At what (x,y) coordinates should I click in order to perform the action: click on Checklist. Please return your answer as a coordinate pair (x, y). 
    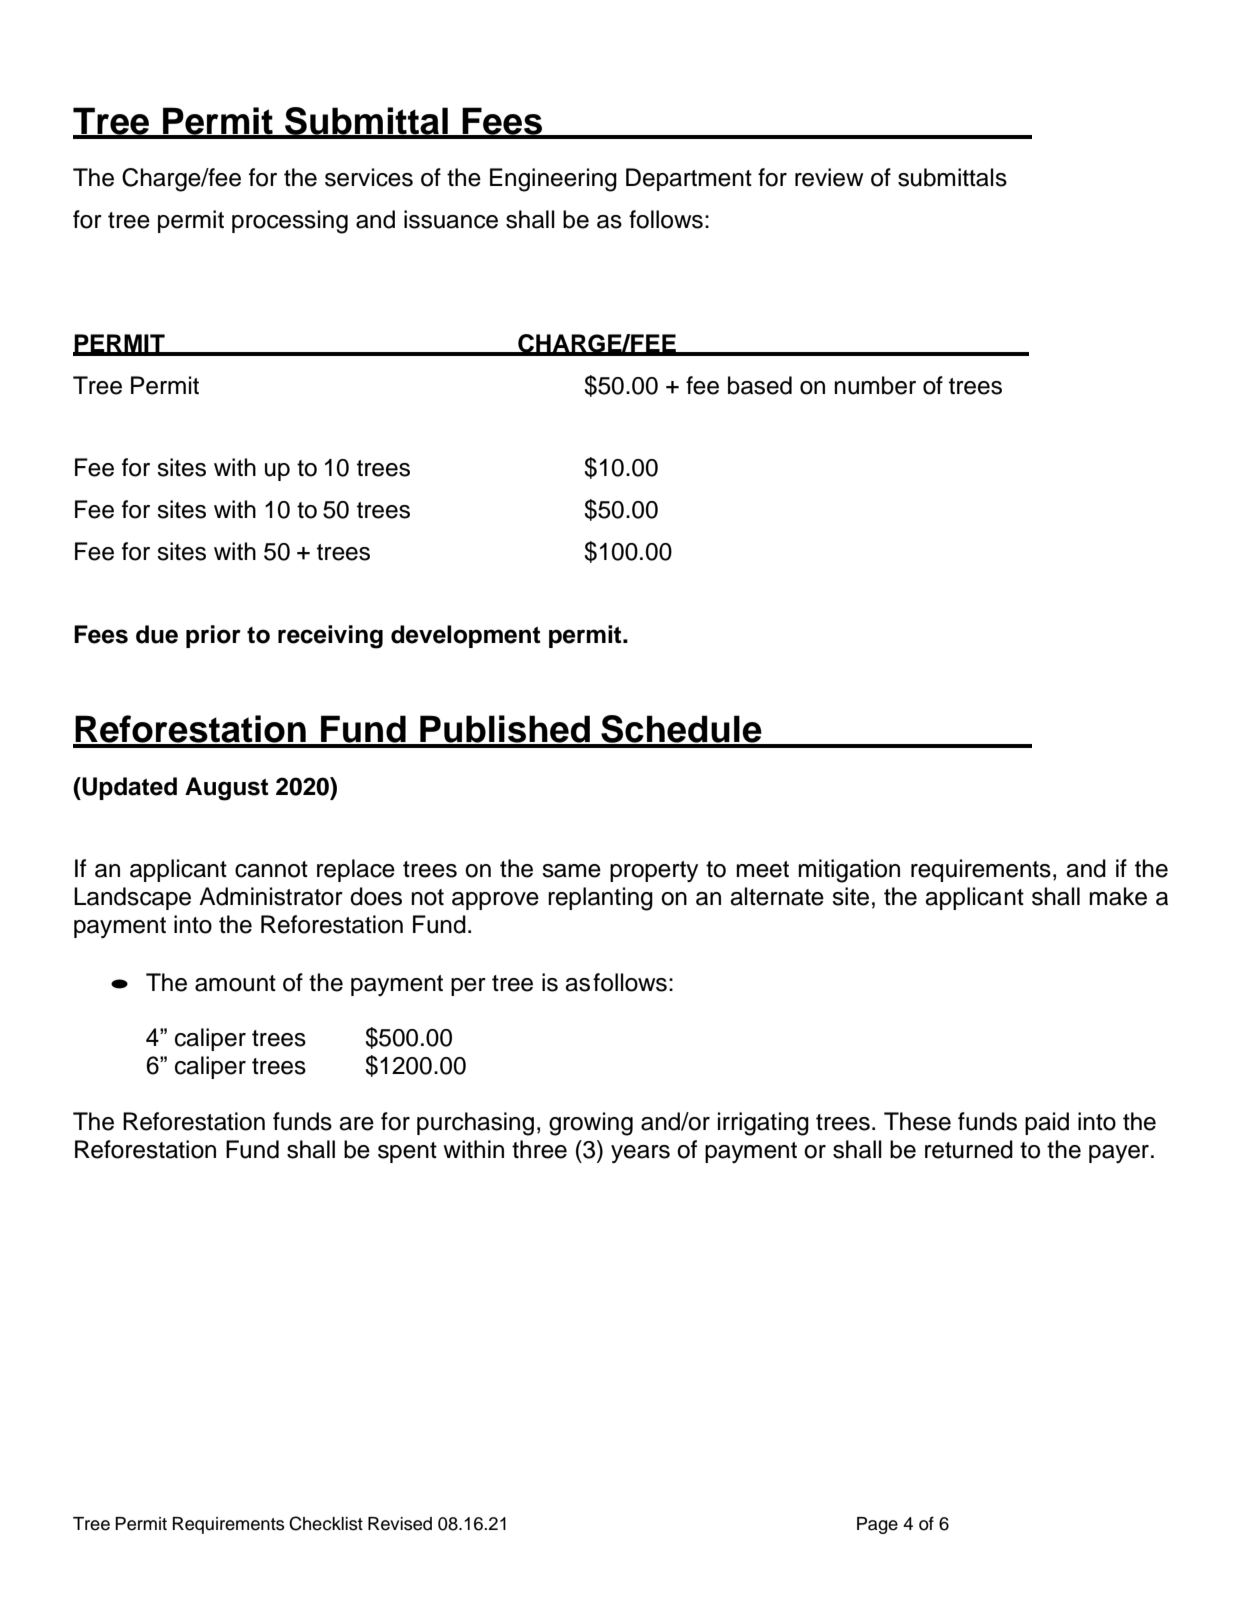
    Looking at the image, I should click on (326, 1523).
